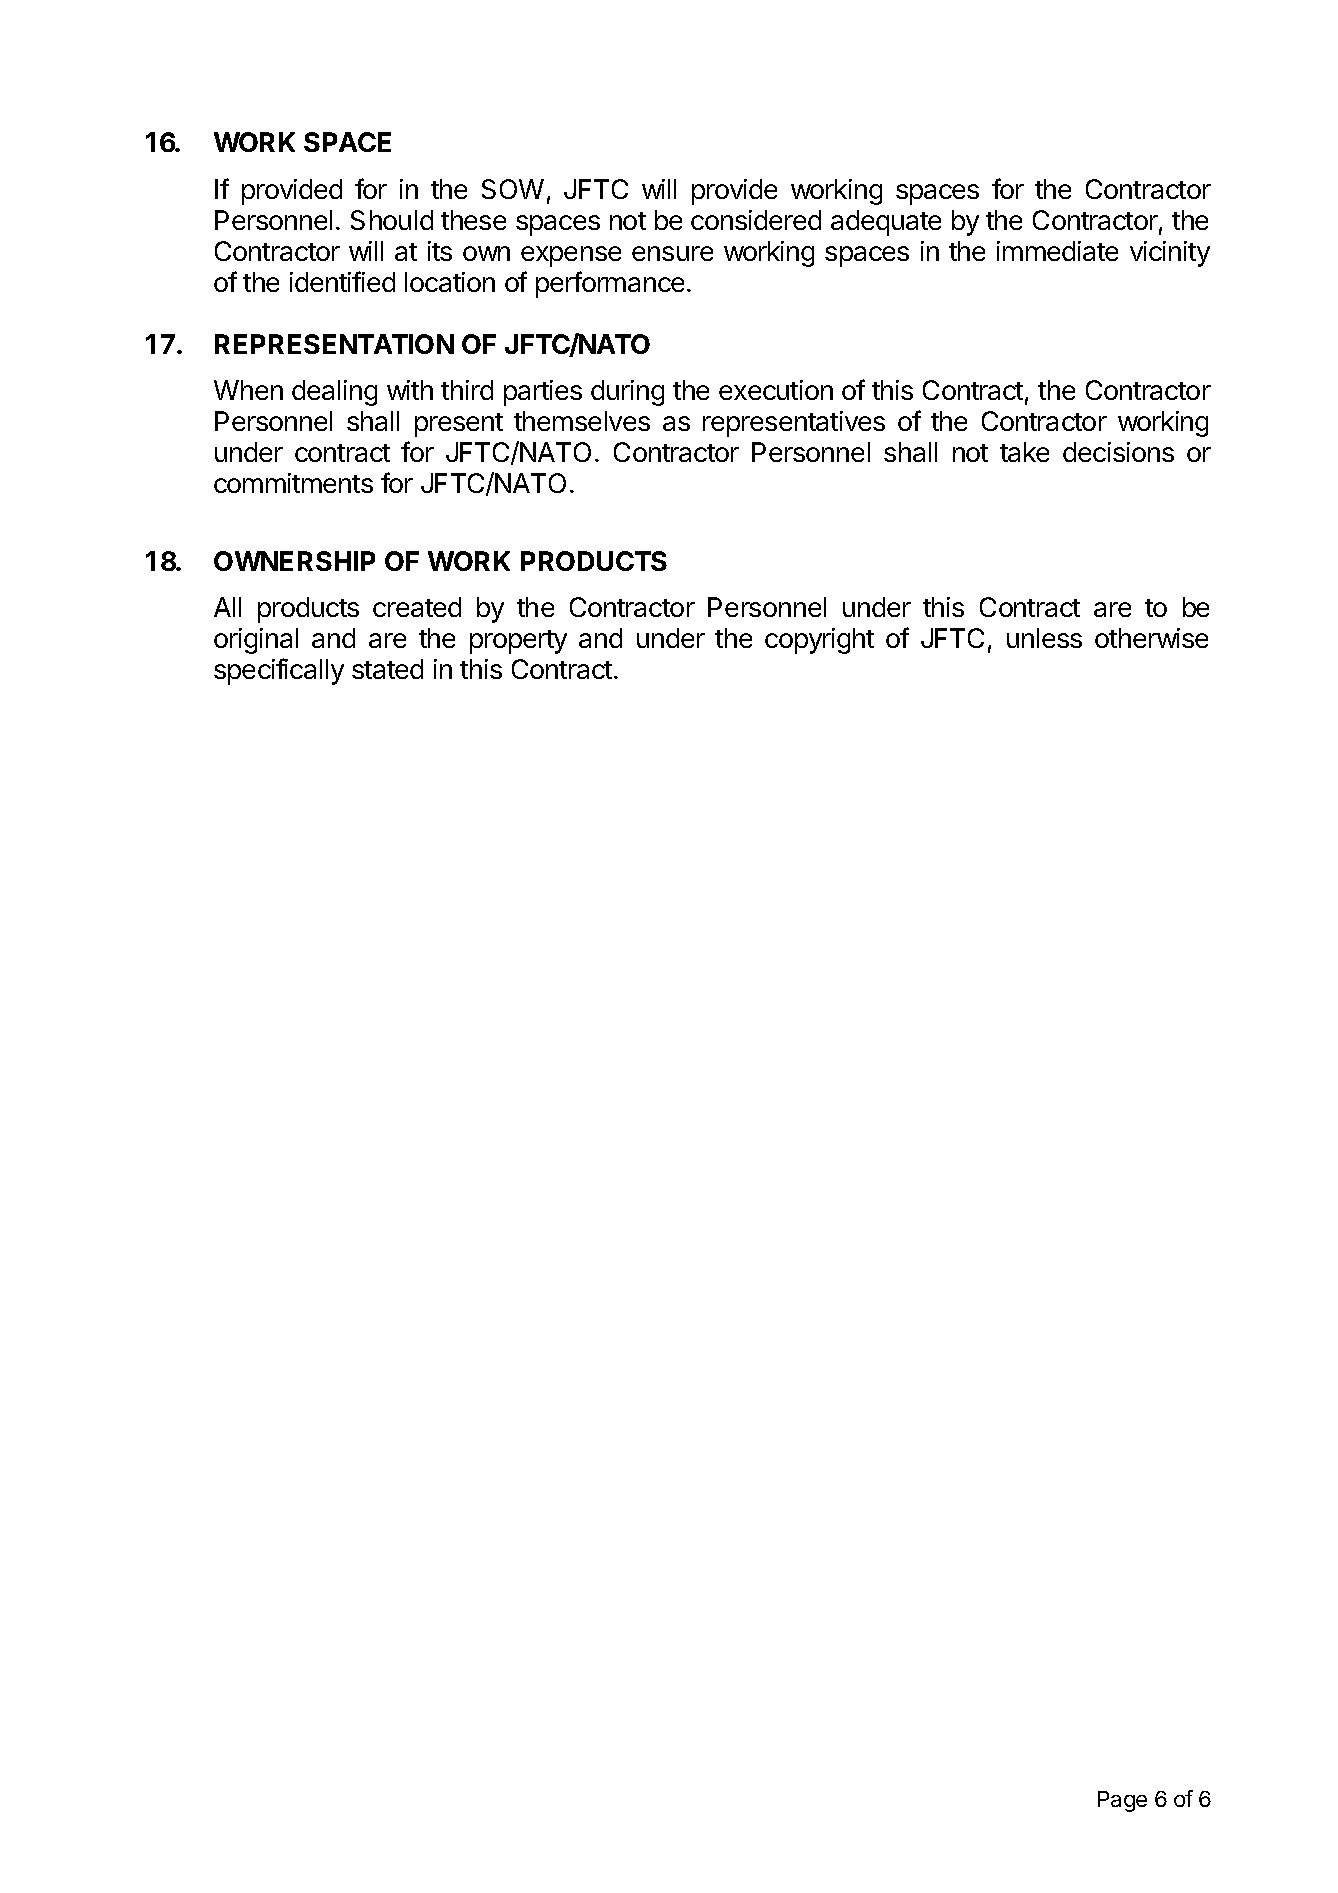 This page has height=1893, width=1338. Describe the element at coordinates (387, 669) in the page. I see `stated` at that location.
